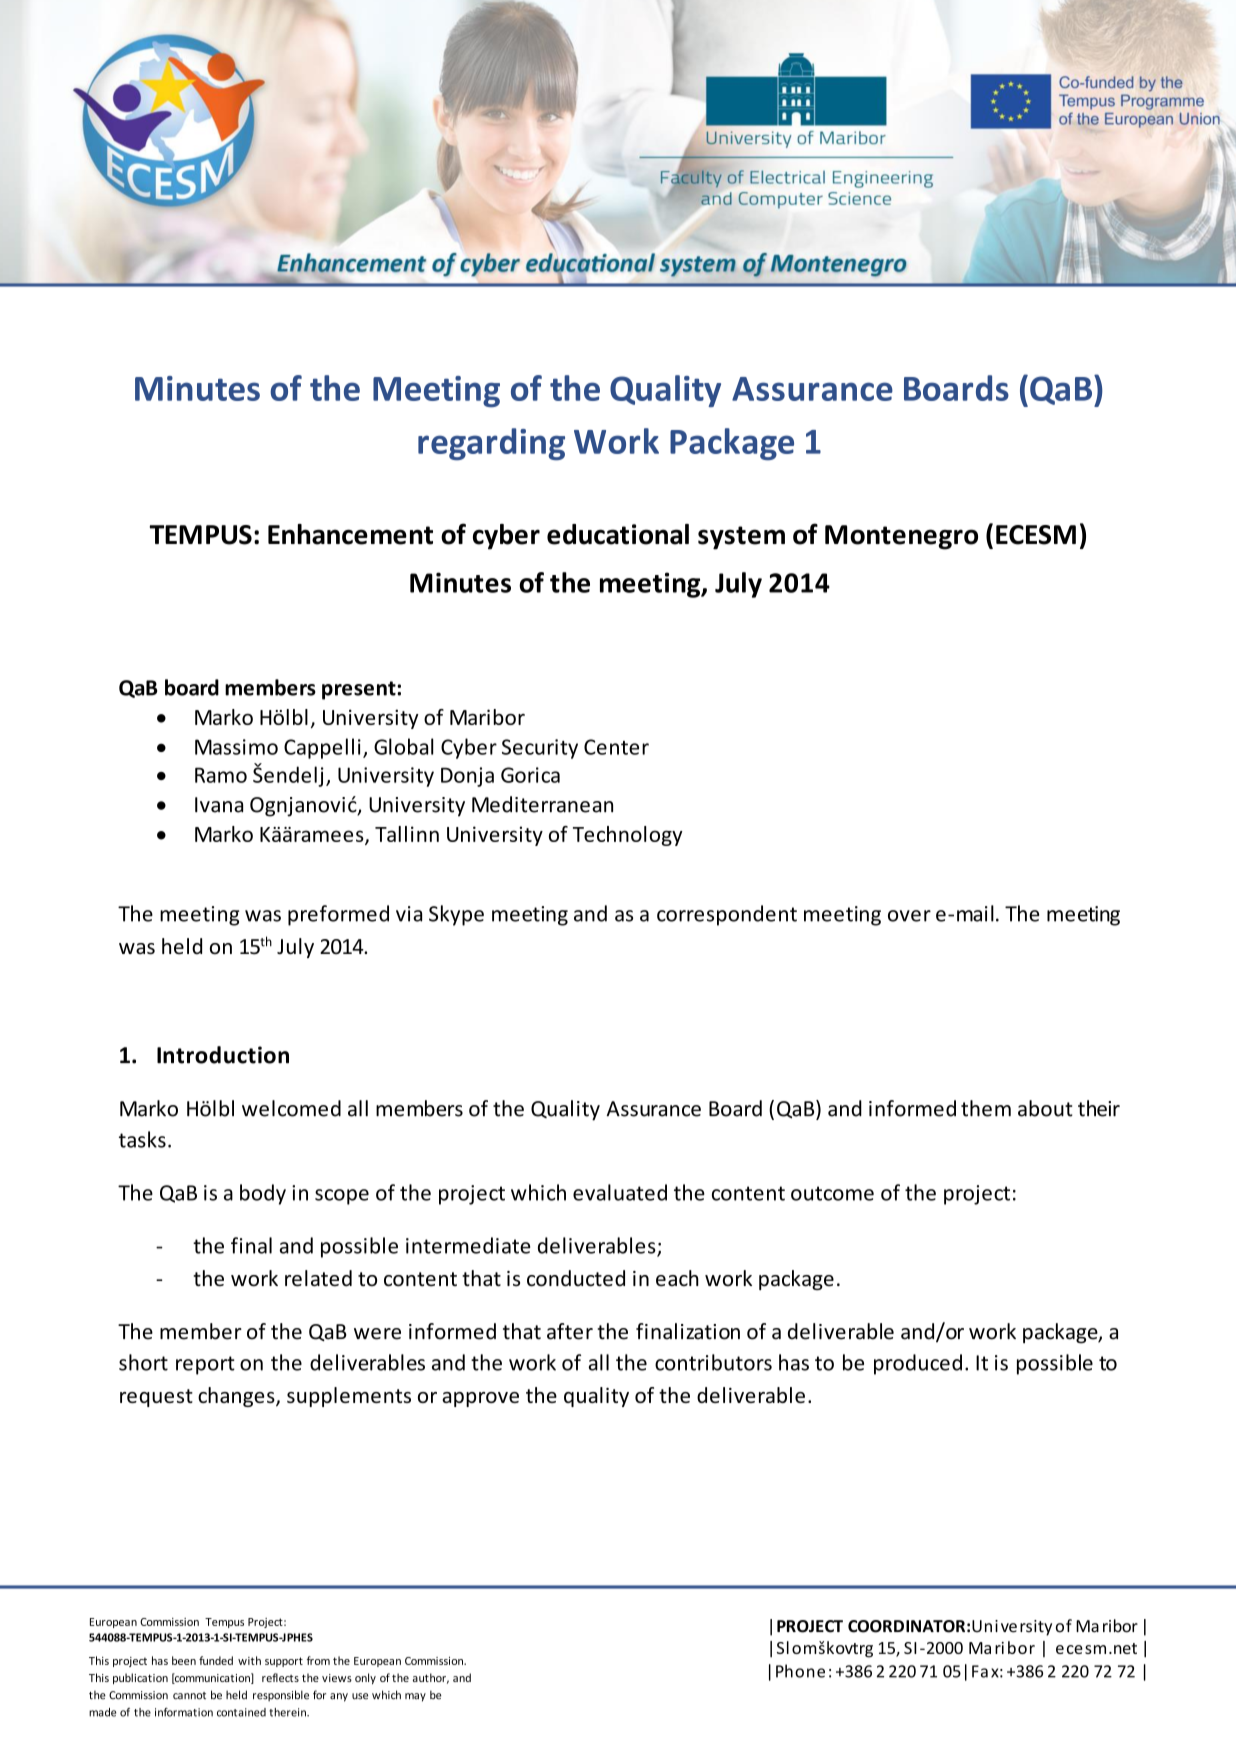 Image resolution: width=1236 pixels, height=1749 pixels. What do you see at coordinates (986, 1108) in the screenshot?
I see `them` at bounding box center [986, 1108].
